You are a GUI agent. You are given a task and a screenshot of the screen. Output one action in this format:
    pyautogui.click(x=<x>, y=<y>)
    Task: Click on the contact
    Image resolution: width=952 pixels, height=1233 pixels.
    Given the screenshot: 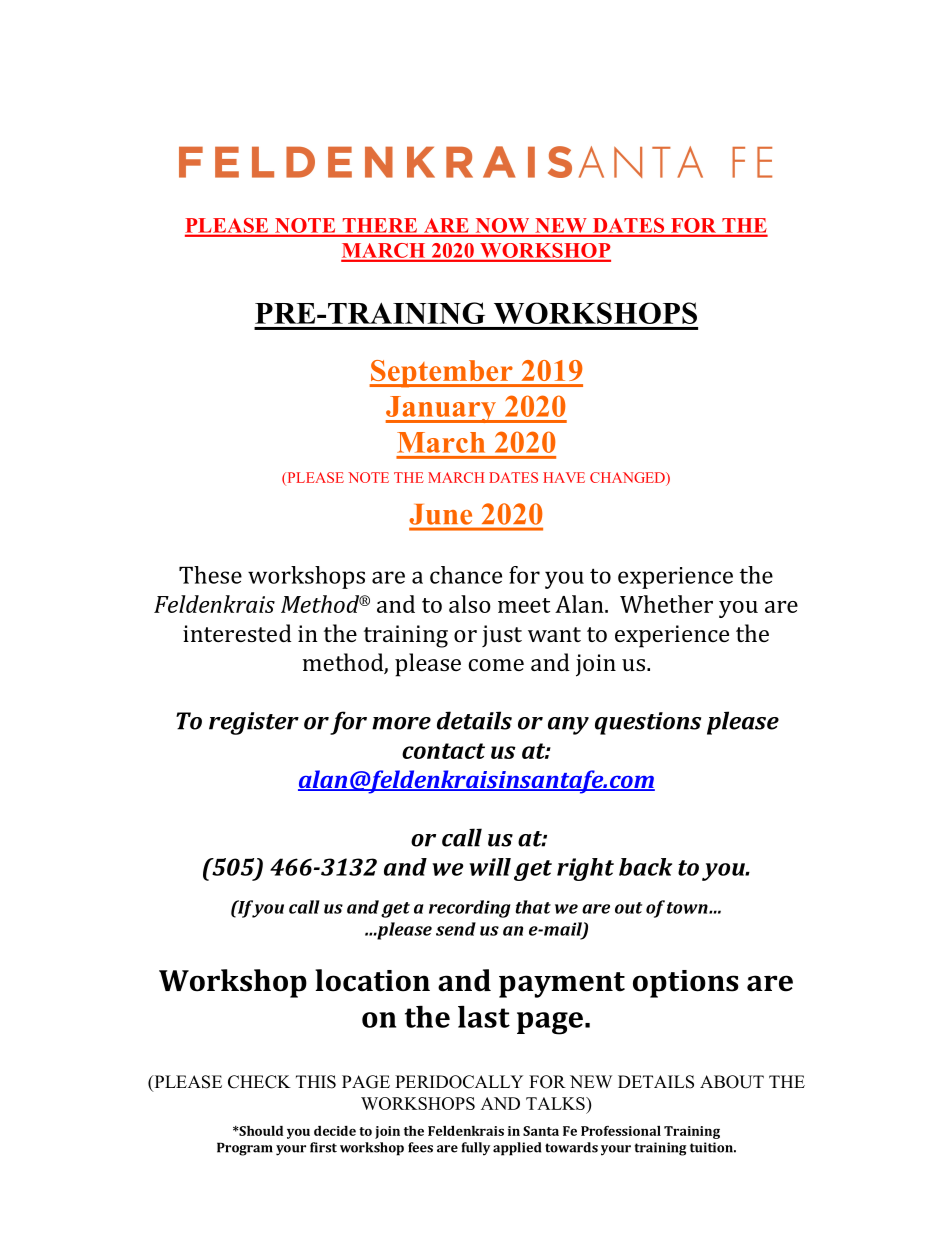 What is the action you would take?
    pyautogui.click(x=443, y=751)
